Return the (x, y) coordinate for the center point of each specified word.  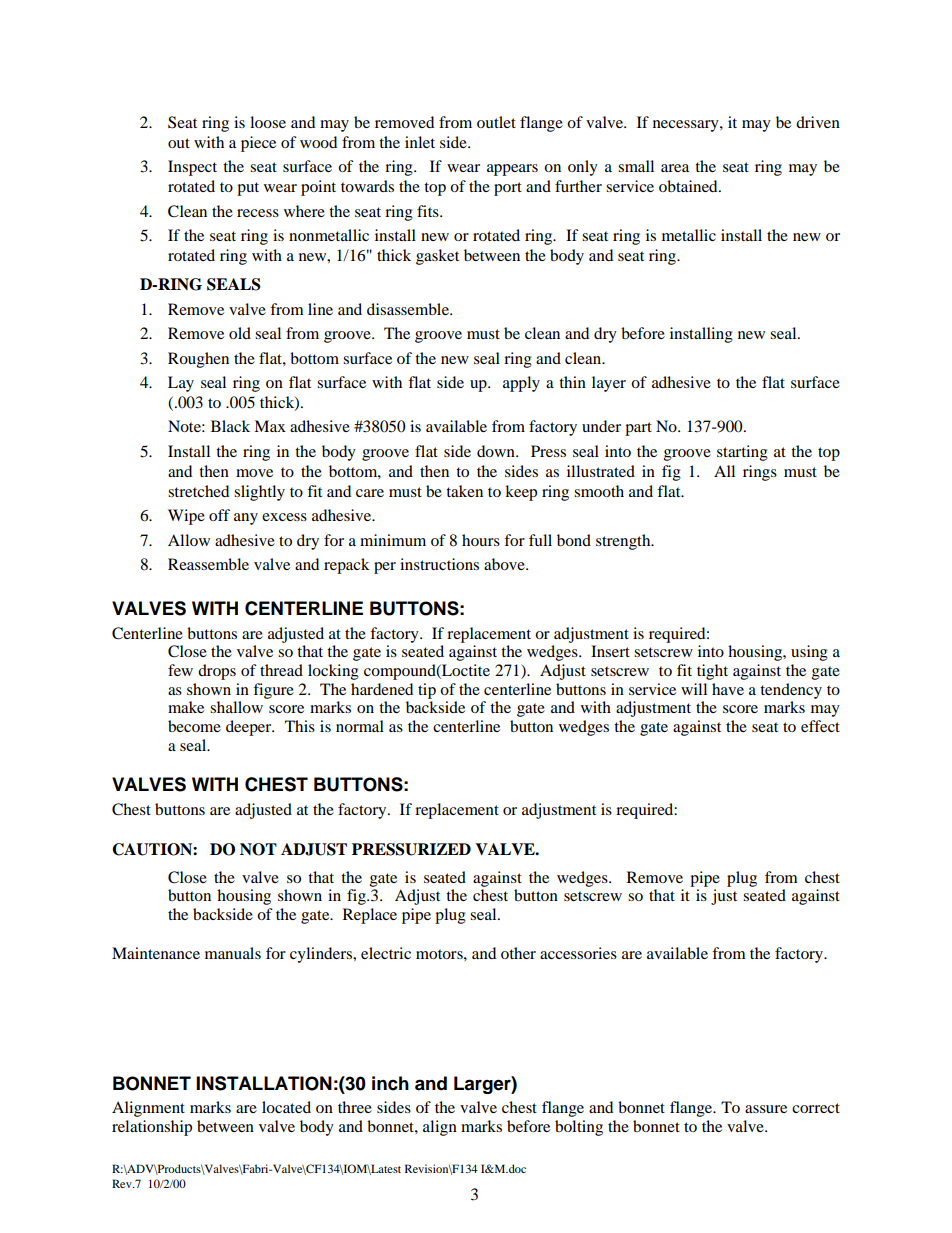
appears (512, 170)
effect (820, 726)
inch (390, 1083)
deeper (250, 728)
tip (427, 691)
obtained (689, 186)
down (497, 451)
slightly (259, 493)
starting (742, 453)
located (286, 1107)
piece (258, 144)
